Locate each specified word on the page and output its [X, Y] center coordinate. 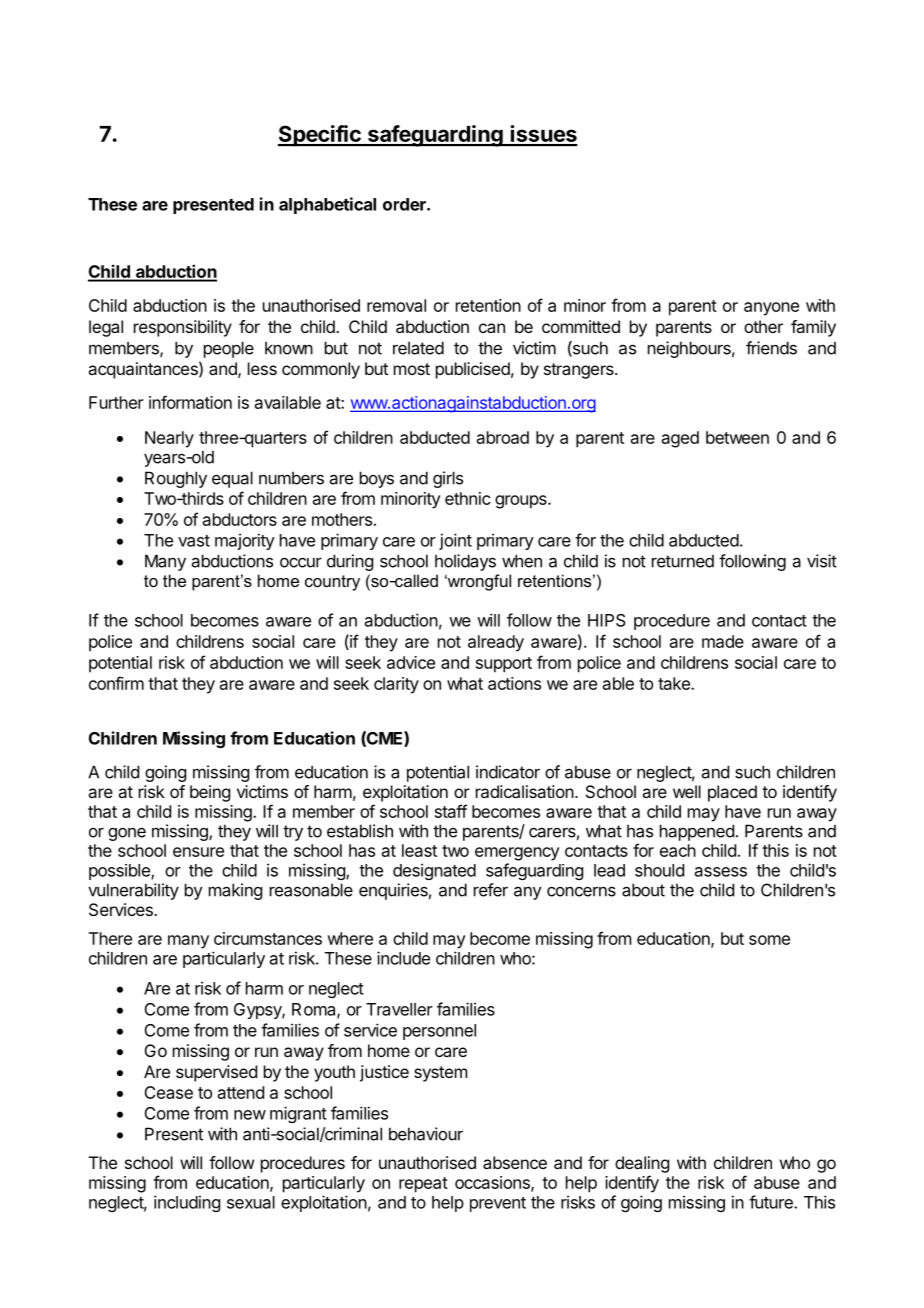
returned [683, 561]
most [412, 369]
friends [771, 348]
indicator [508, 772]
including [187, 1203]
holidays [465, 562]
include [403, 958]
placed [732, 793]
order [405, 204]
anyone [771, 309]
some [769, 940]
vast [194, 541]
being [210, 793]
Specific [320, 136]
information [190, 402]
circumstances [268, 938]
